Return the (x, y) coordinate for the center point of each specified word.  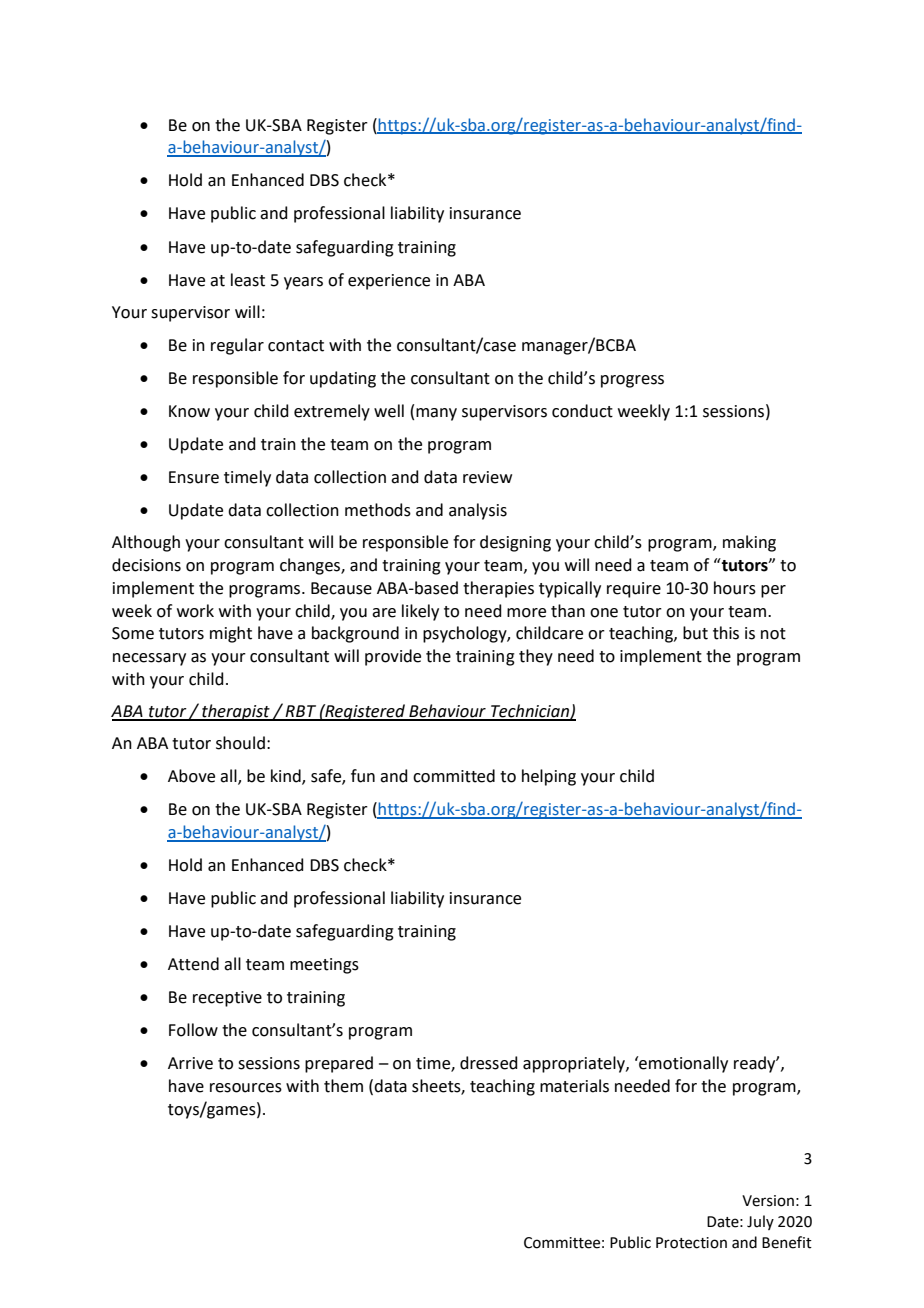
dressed (489, 1063)
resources (246, 1088)
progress (632, 381)
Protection (691, 1243)
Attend (193, 964)
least (248, 280)
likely (420, 612)
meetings (324, 966)
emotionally (682, 1064)
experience (389, 282)
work (195, 611)
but (695, 633)
